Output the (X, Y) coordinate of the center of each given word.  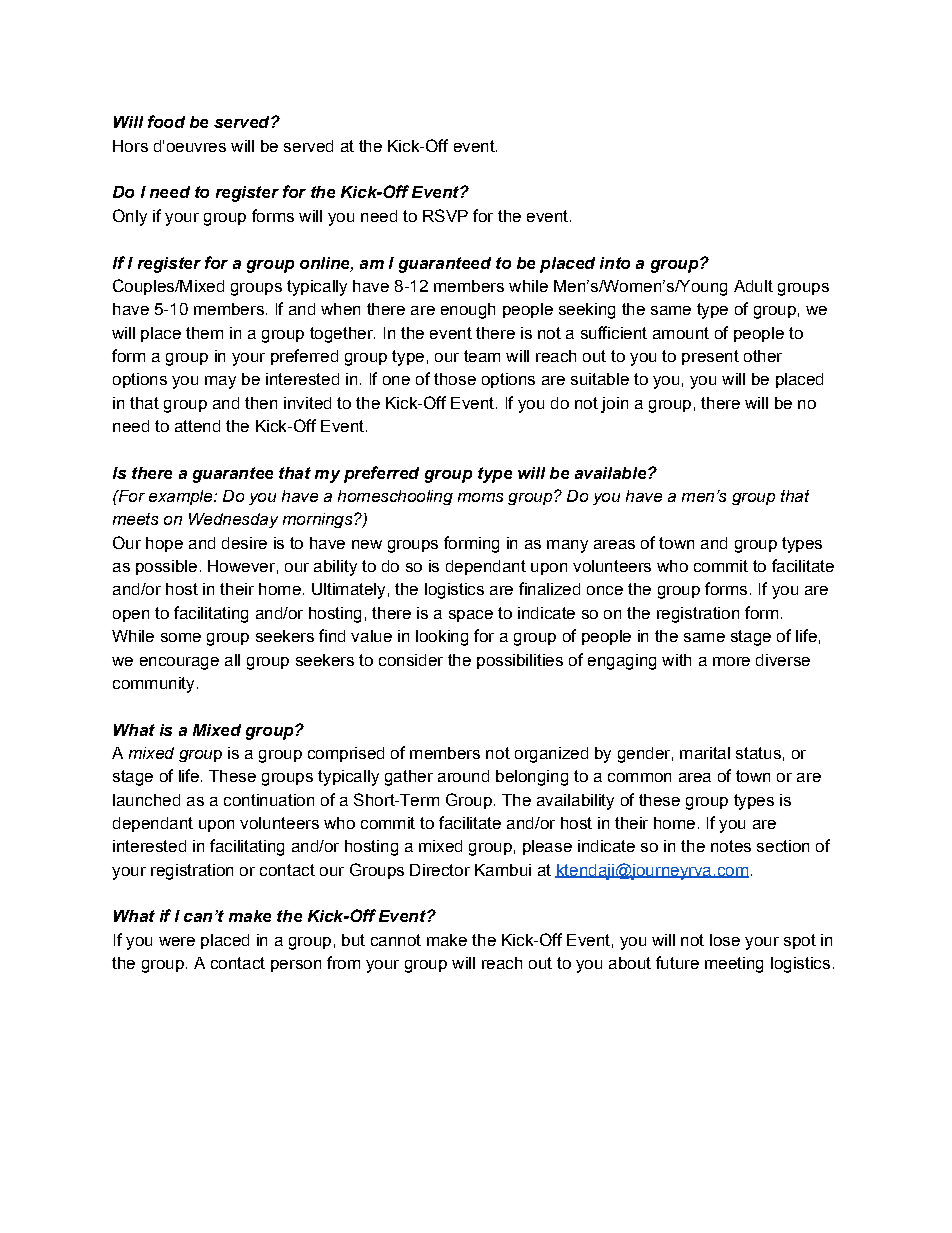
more (731, 661)
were (177, 941)
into (615, 263)
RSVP (445, 215)
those (455, 379)
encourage (179, 663)
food (166, 121)
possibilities (520, 661)
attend (197, 426)
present (710, 357)
